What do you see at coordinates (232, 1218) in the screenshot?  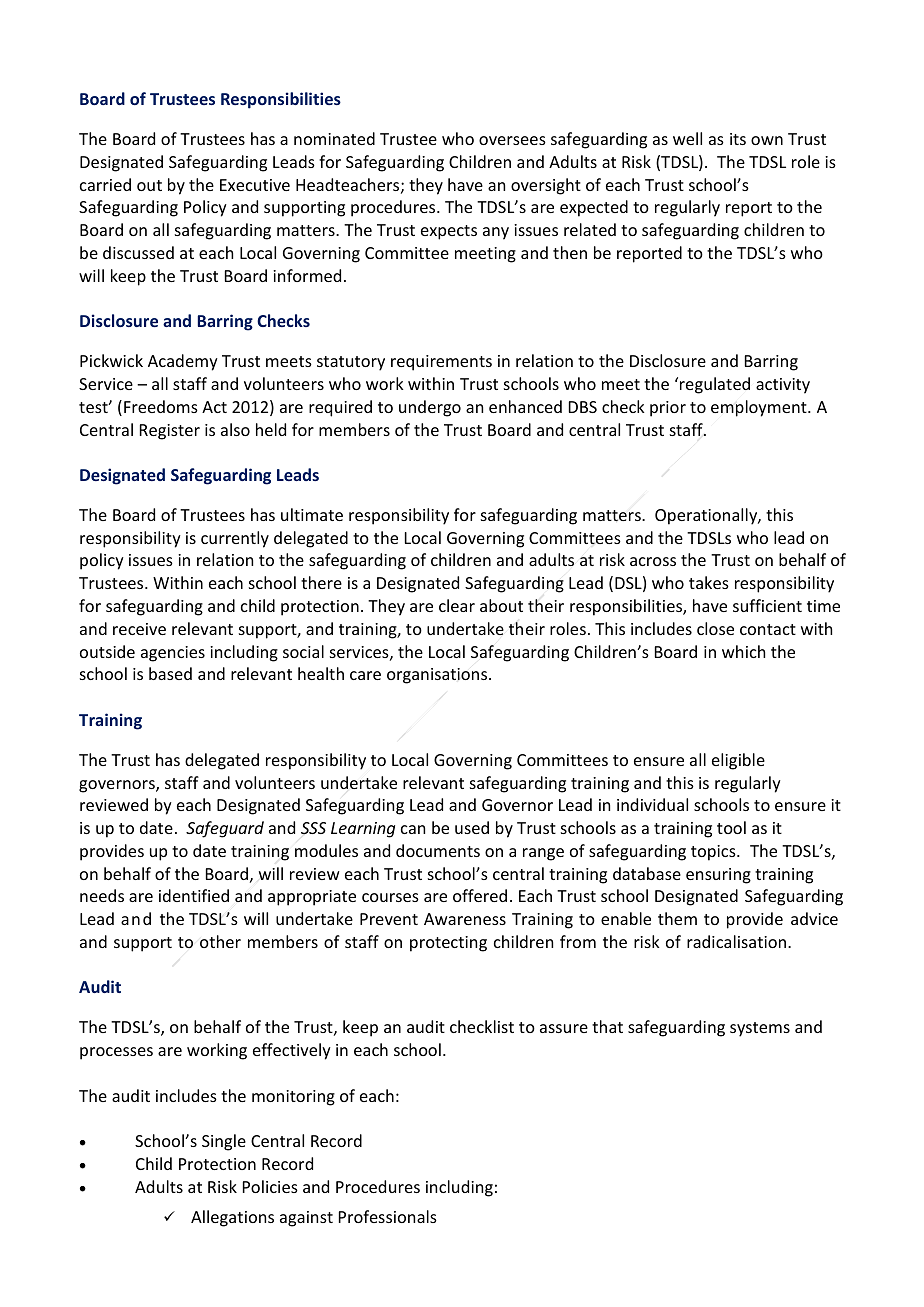 I see `Allegations` at bounding box center [232, 1218].
